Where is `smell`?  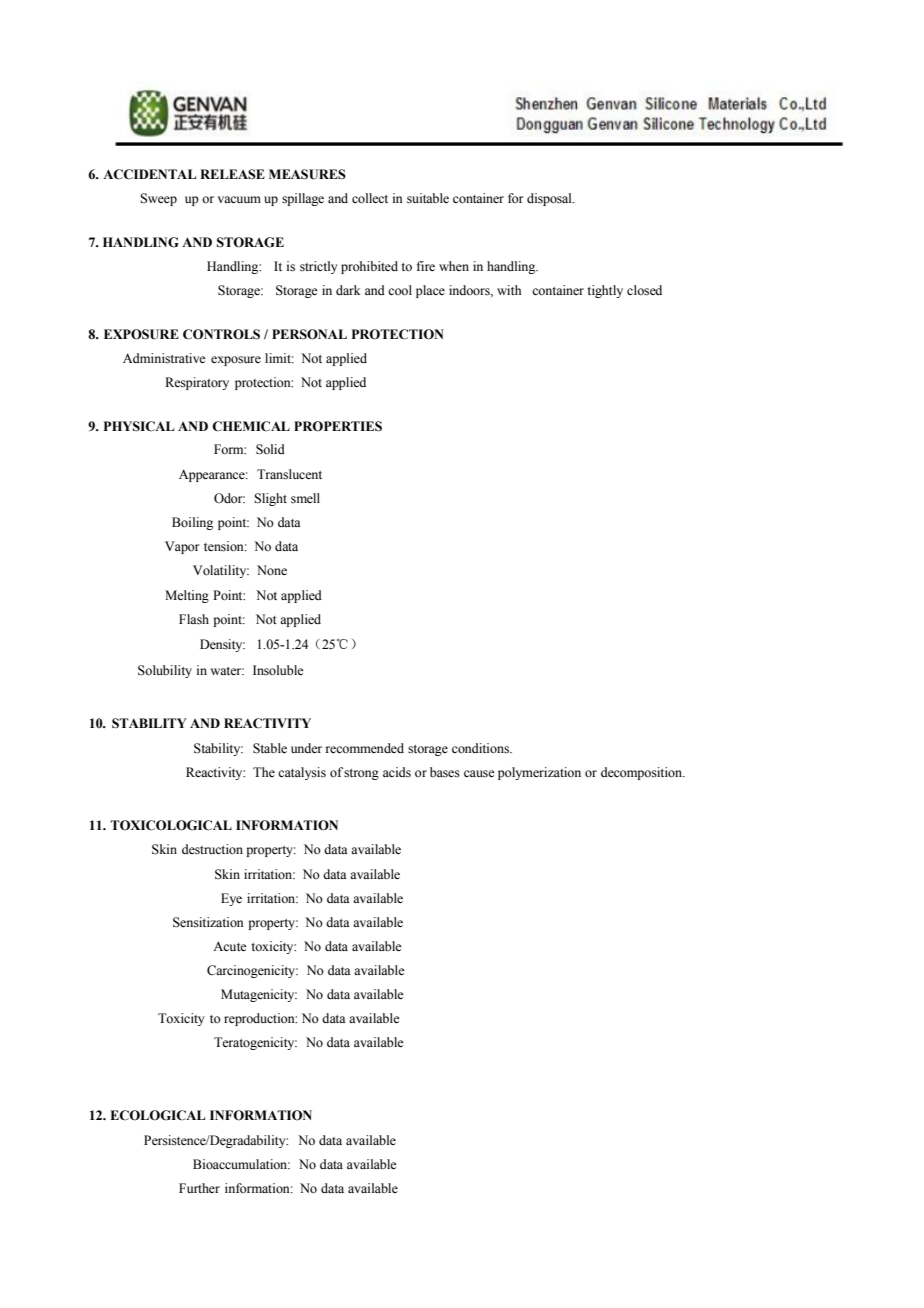
smell is located at coordinates (305, 498).
